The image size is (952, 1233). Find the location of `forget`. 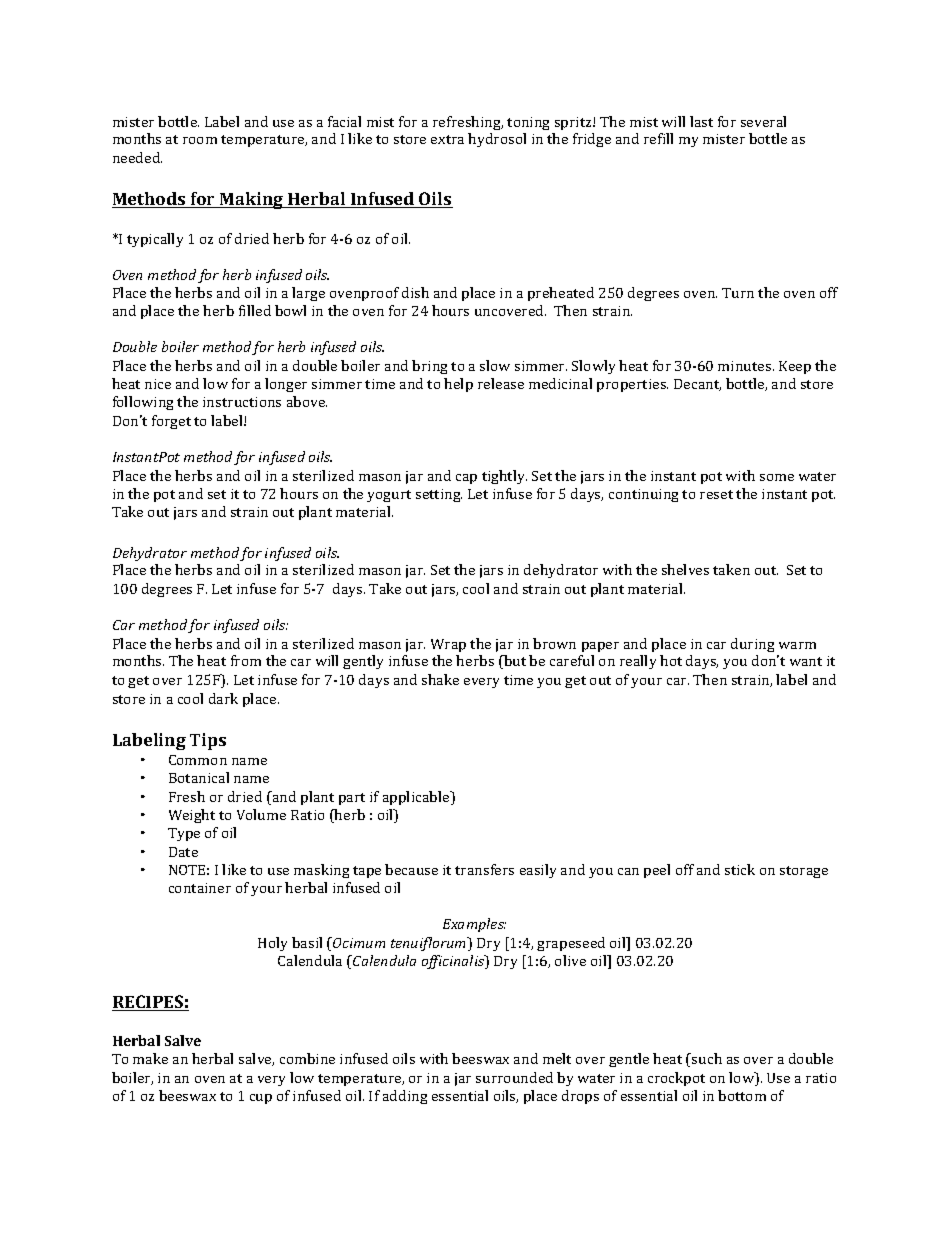

forget is located at coordinates (171, 422).
